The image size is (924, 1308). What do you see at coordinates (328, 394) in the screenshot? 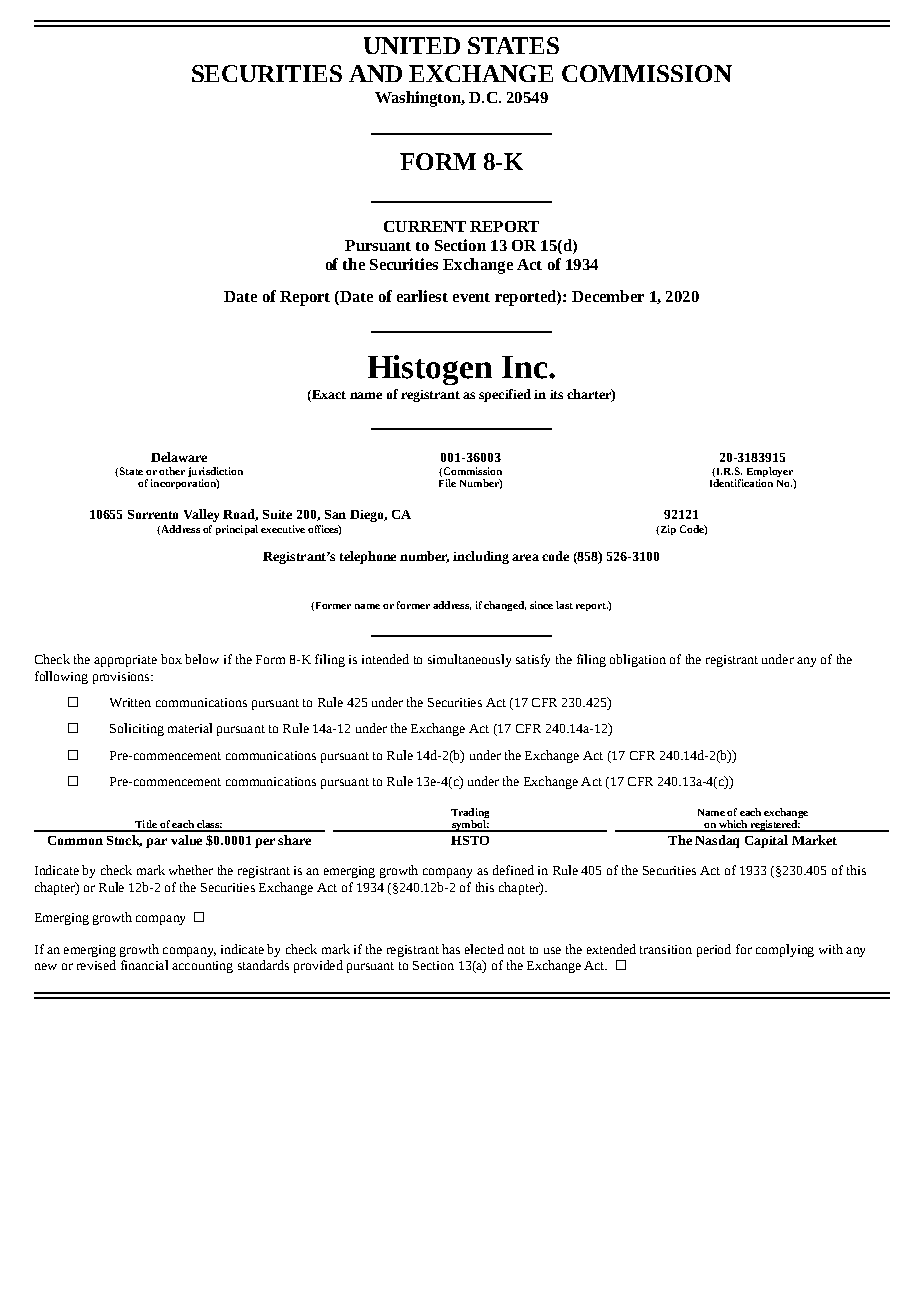
I see `Exact` at bounding box center [328, 394].
